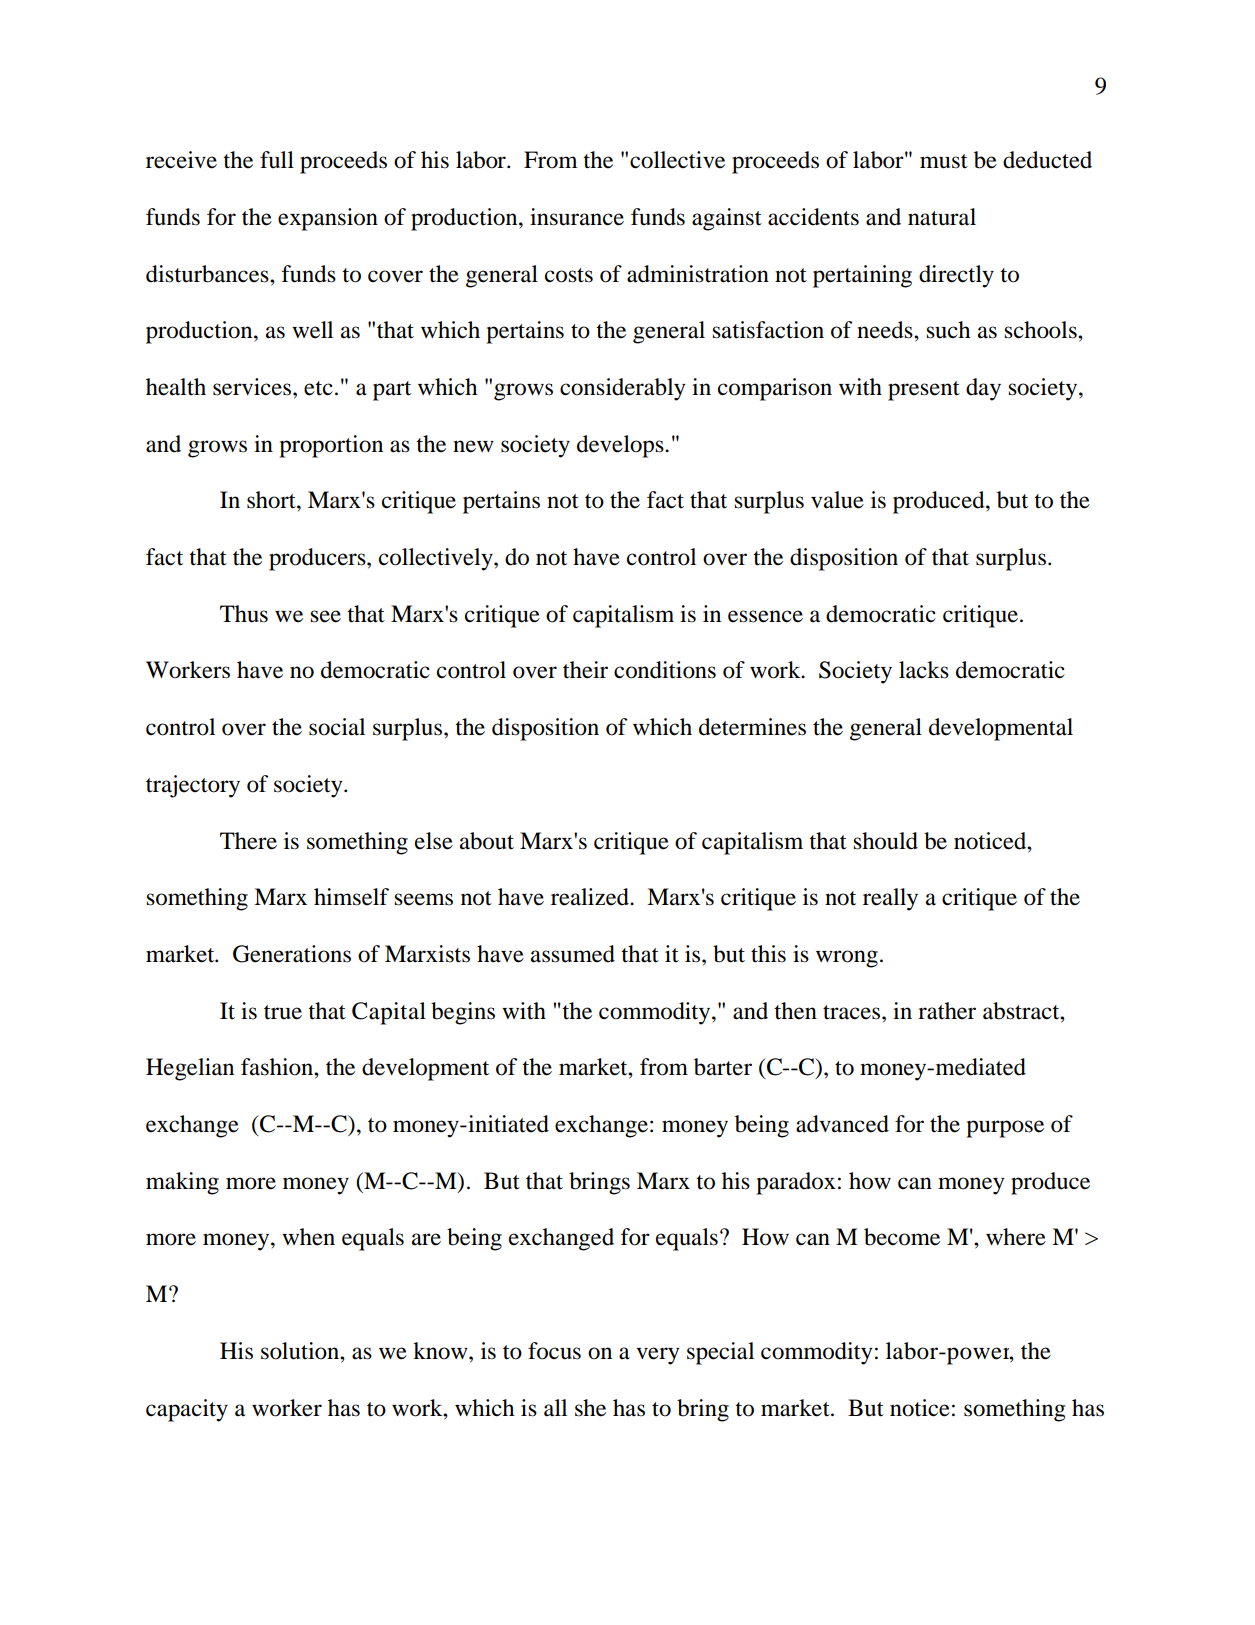 The image size is (1255, 1625). I want to click on value, so click(837, 500).
